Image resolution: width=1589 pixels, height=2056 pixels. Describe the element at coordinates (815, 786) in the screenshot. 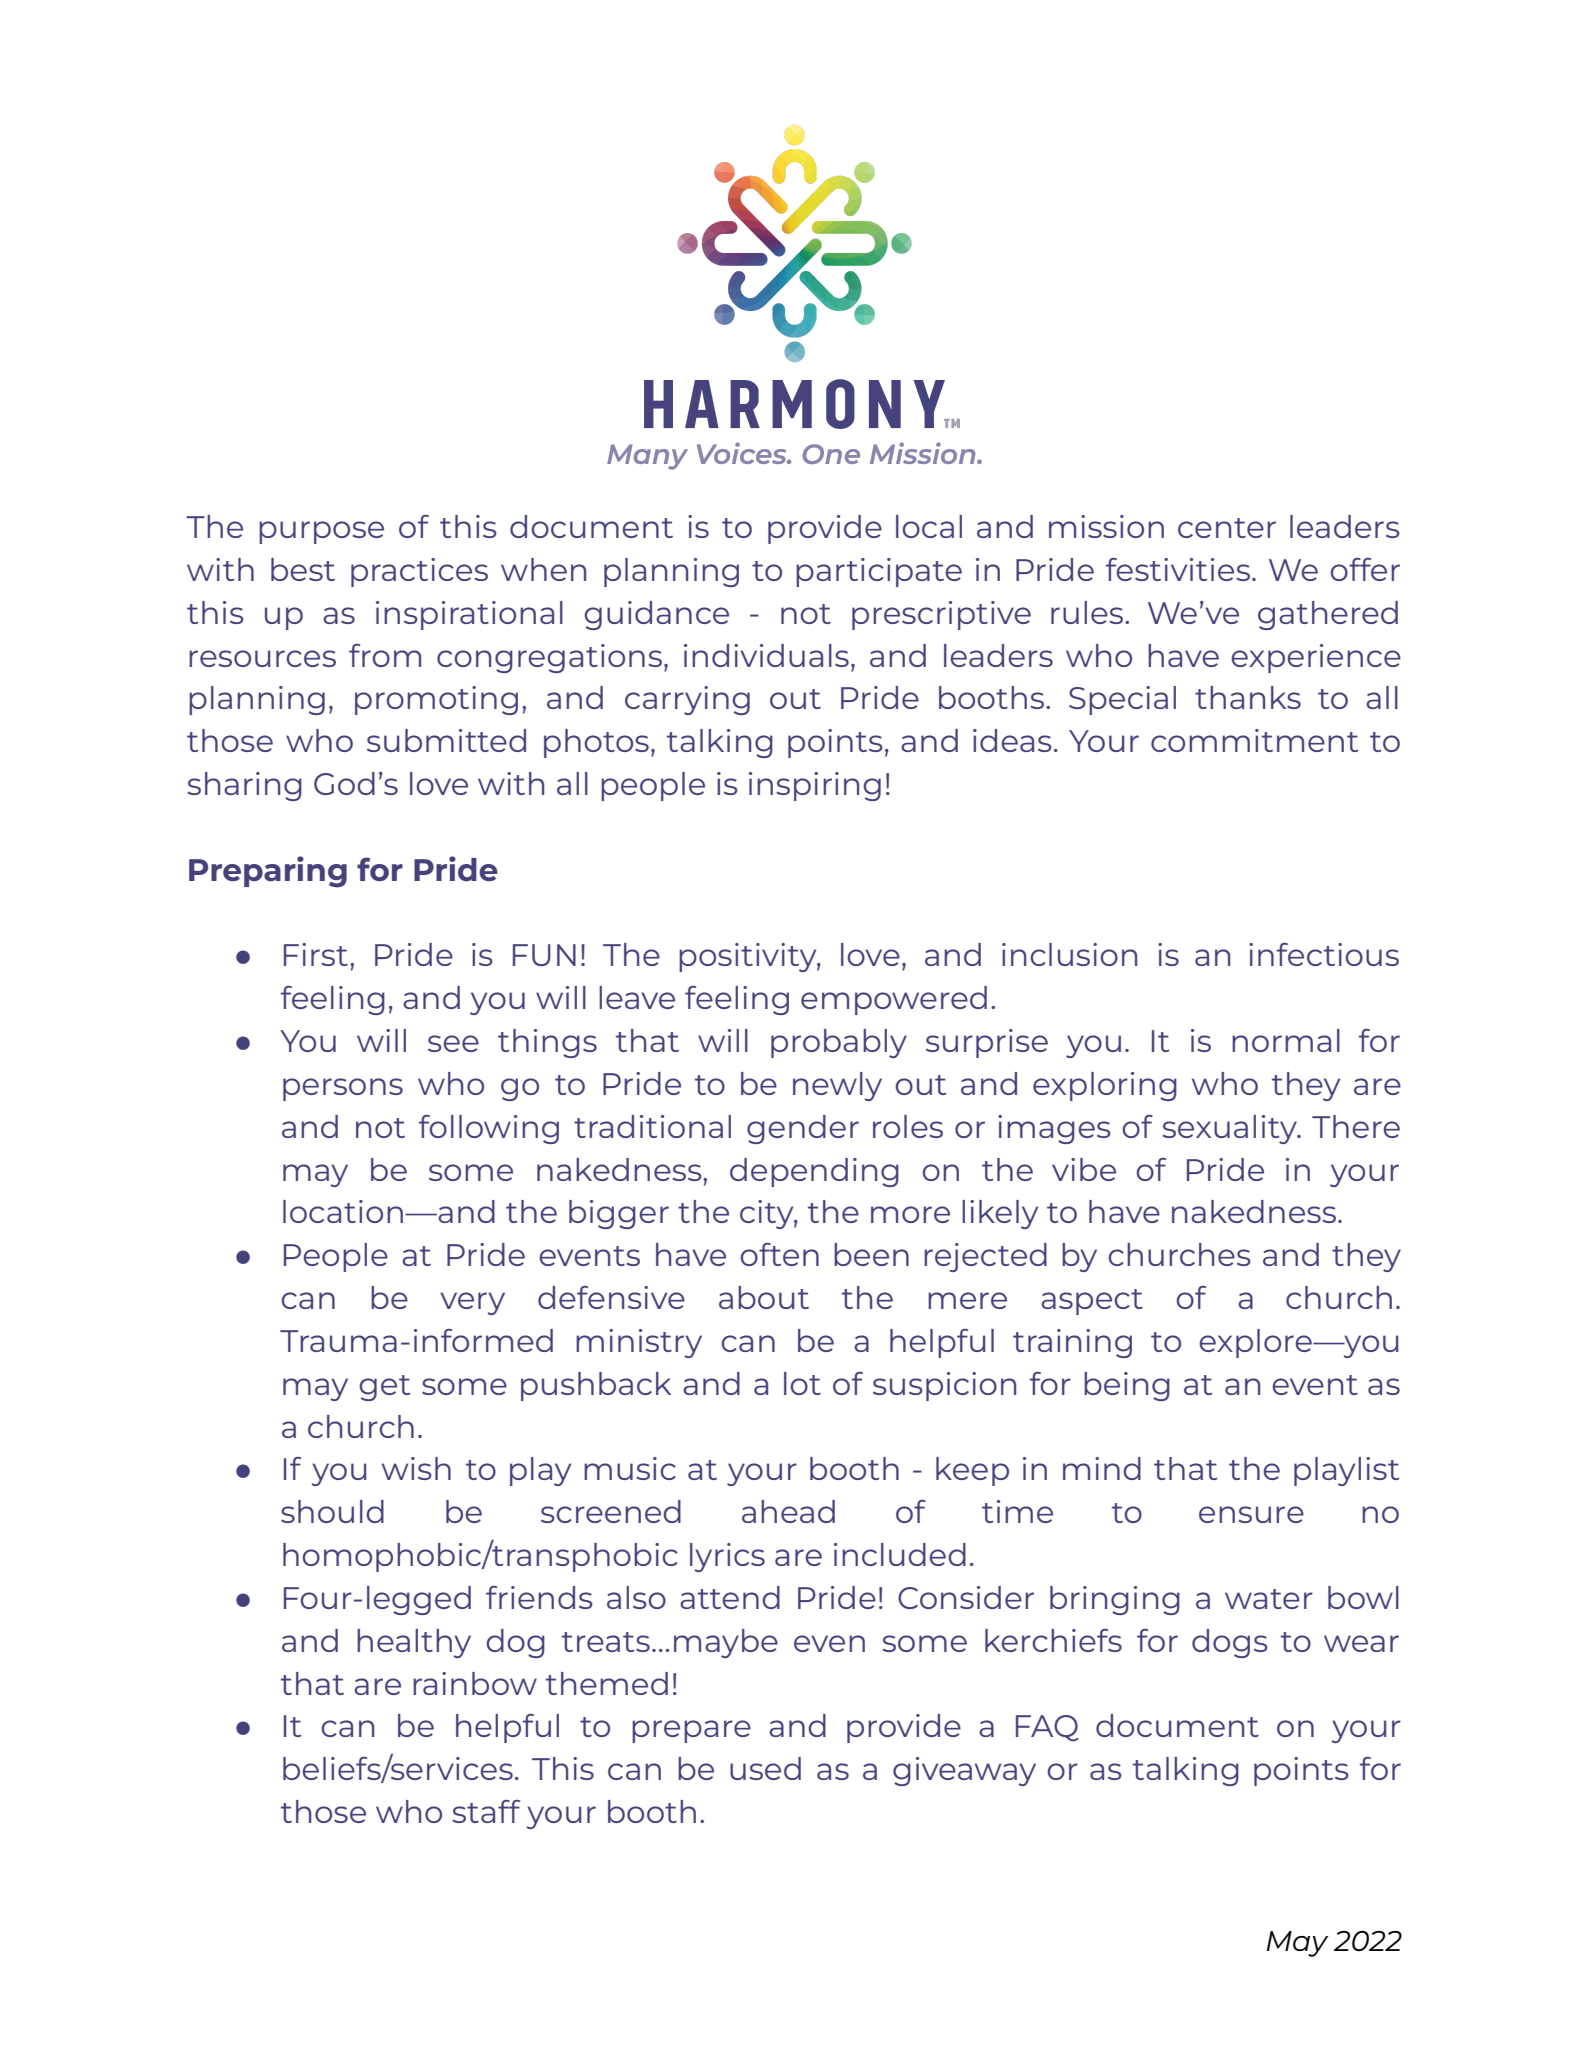

I see `inspiring` at that location.
